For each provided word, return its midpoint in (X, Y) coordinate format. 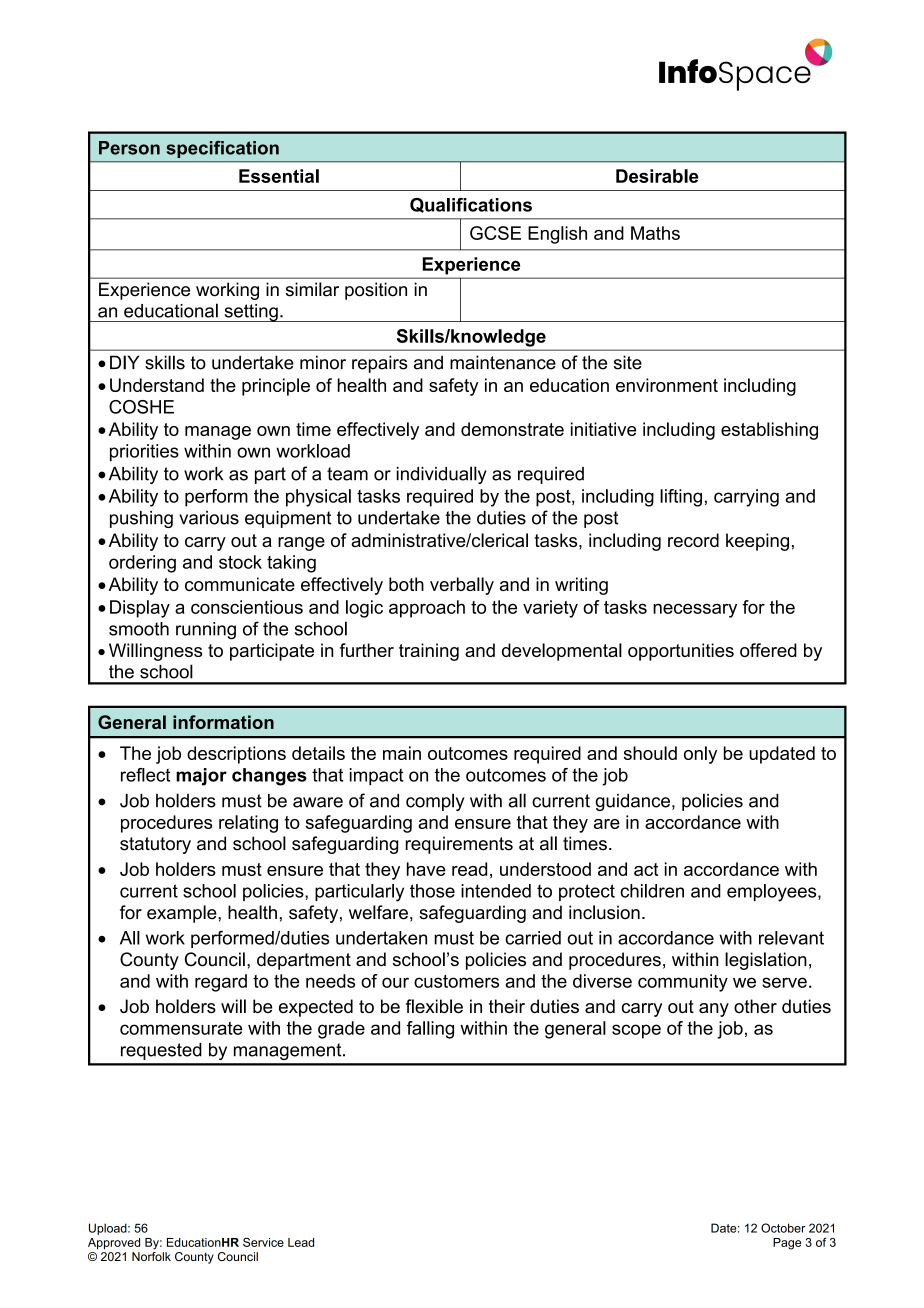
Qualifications (471, 205)
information (223, 722)
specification (222, 149)
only (700, 755)
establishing (769, 431)
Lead (301, 1242)
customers (456, 981)
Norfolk (151, 1255)
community (683, 983)
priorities (144, 452)
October (783, 1228)
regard (221, 983)
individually (441, 475)
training (429, 652)
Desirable (657, 176)
